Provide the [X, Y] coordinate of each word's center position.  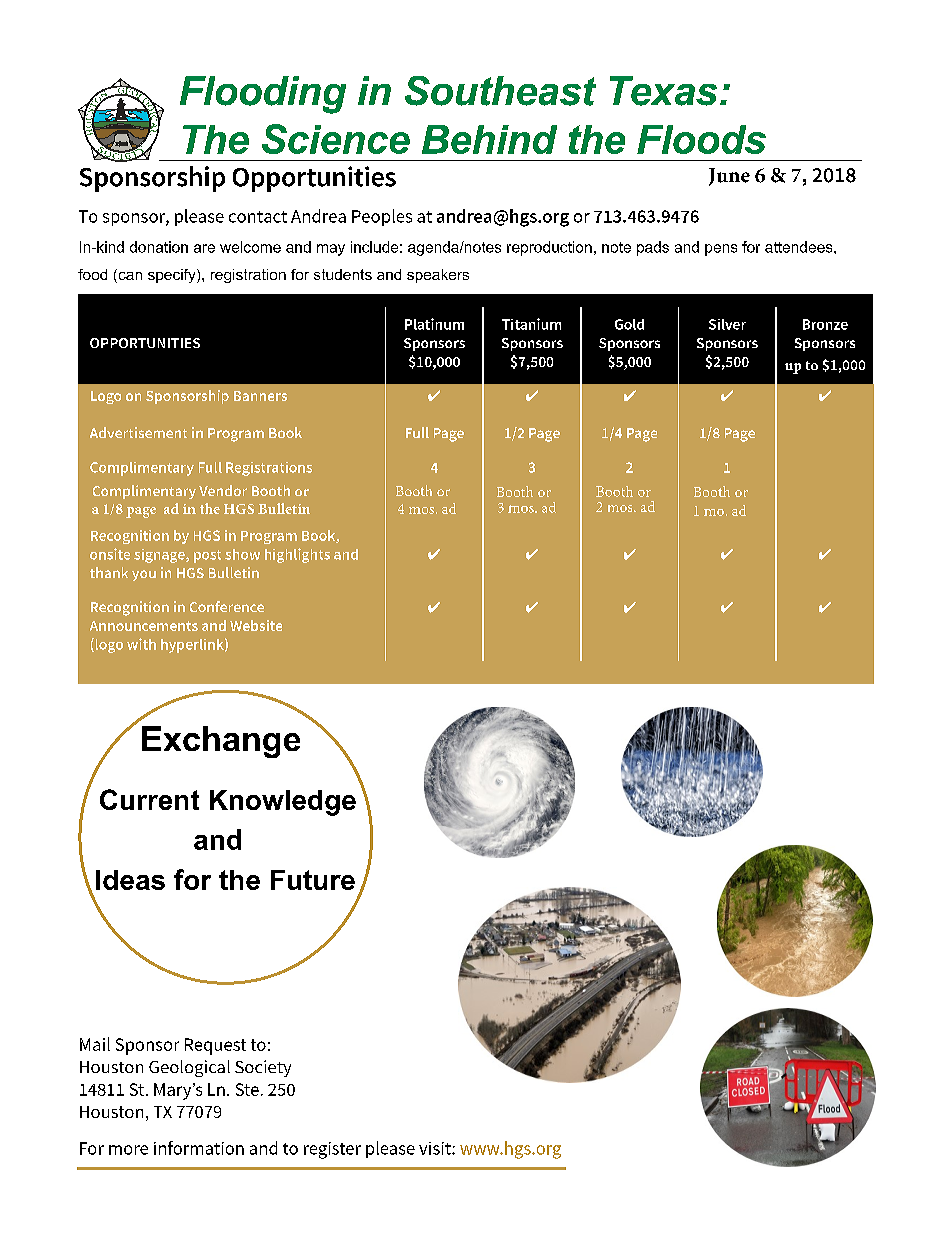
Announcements [144, 626]
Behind [489, 139]
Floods [701, 139]
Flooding [263, 95]
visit [436, 1148]
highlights [297, 555]
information [199, 1148]
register [332, 1150]
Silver [727, 324]
